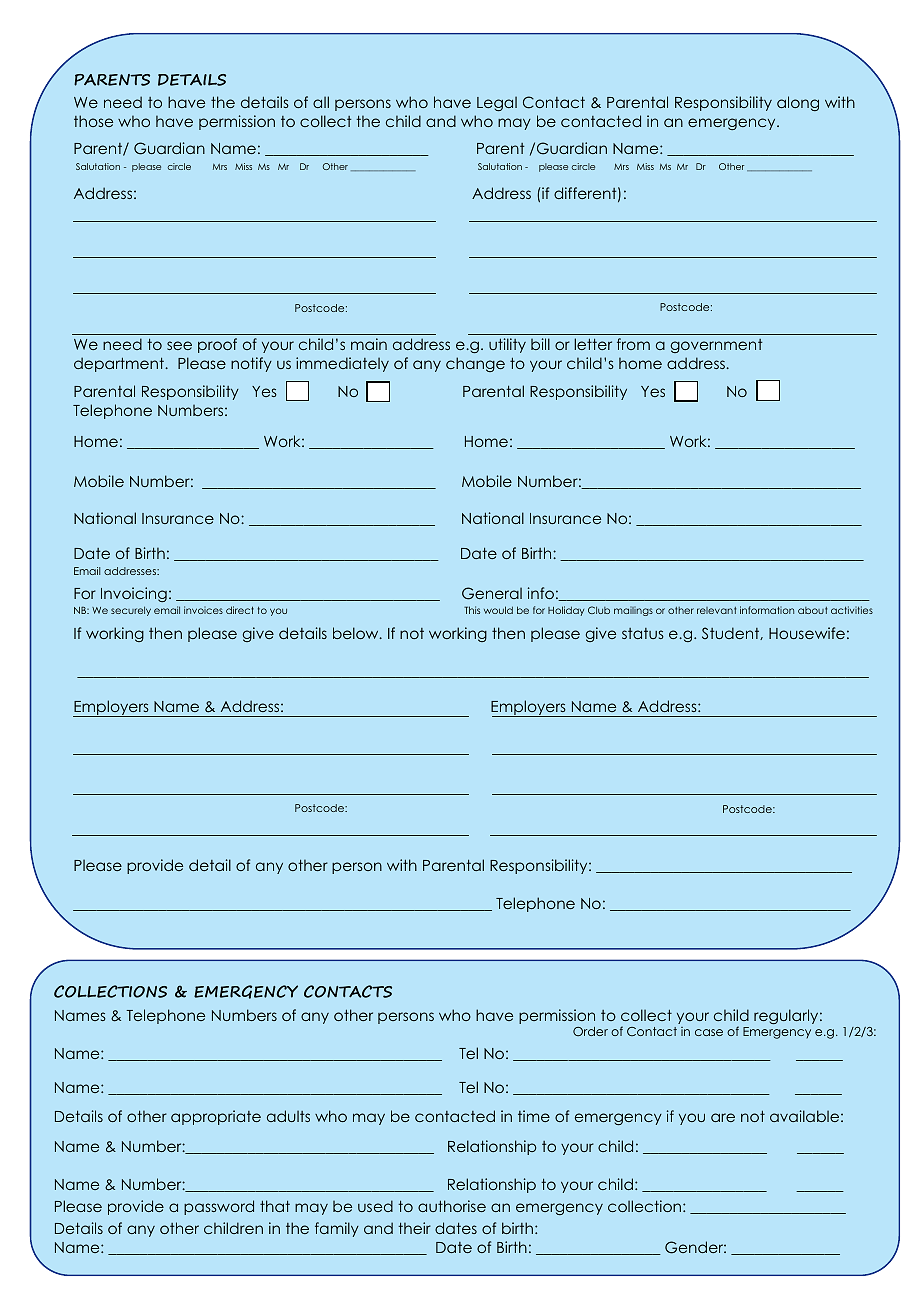 This image has width=924, height=1308. What do you see at coordinates (497, 103) in the image?
I see `Legal` at bounding box center [497, 103].
